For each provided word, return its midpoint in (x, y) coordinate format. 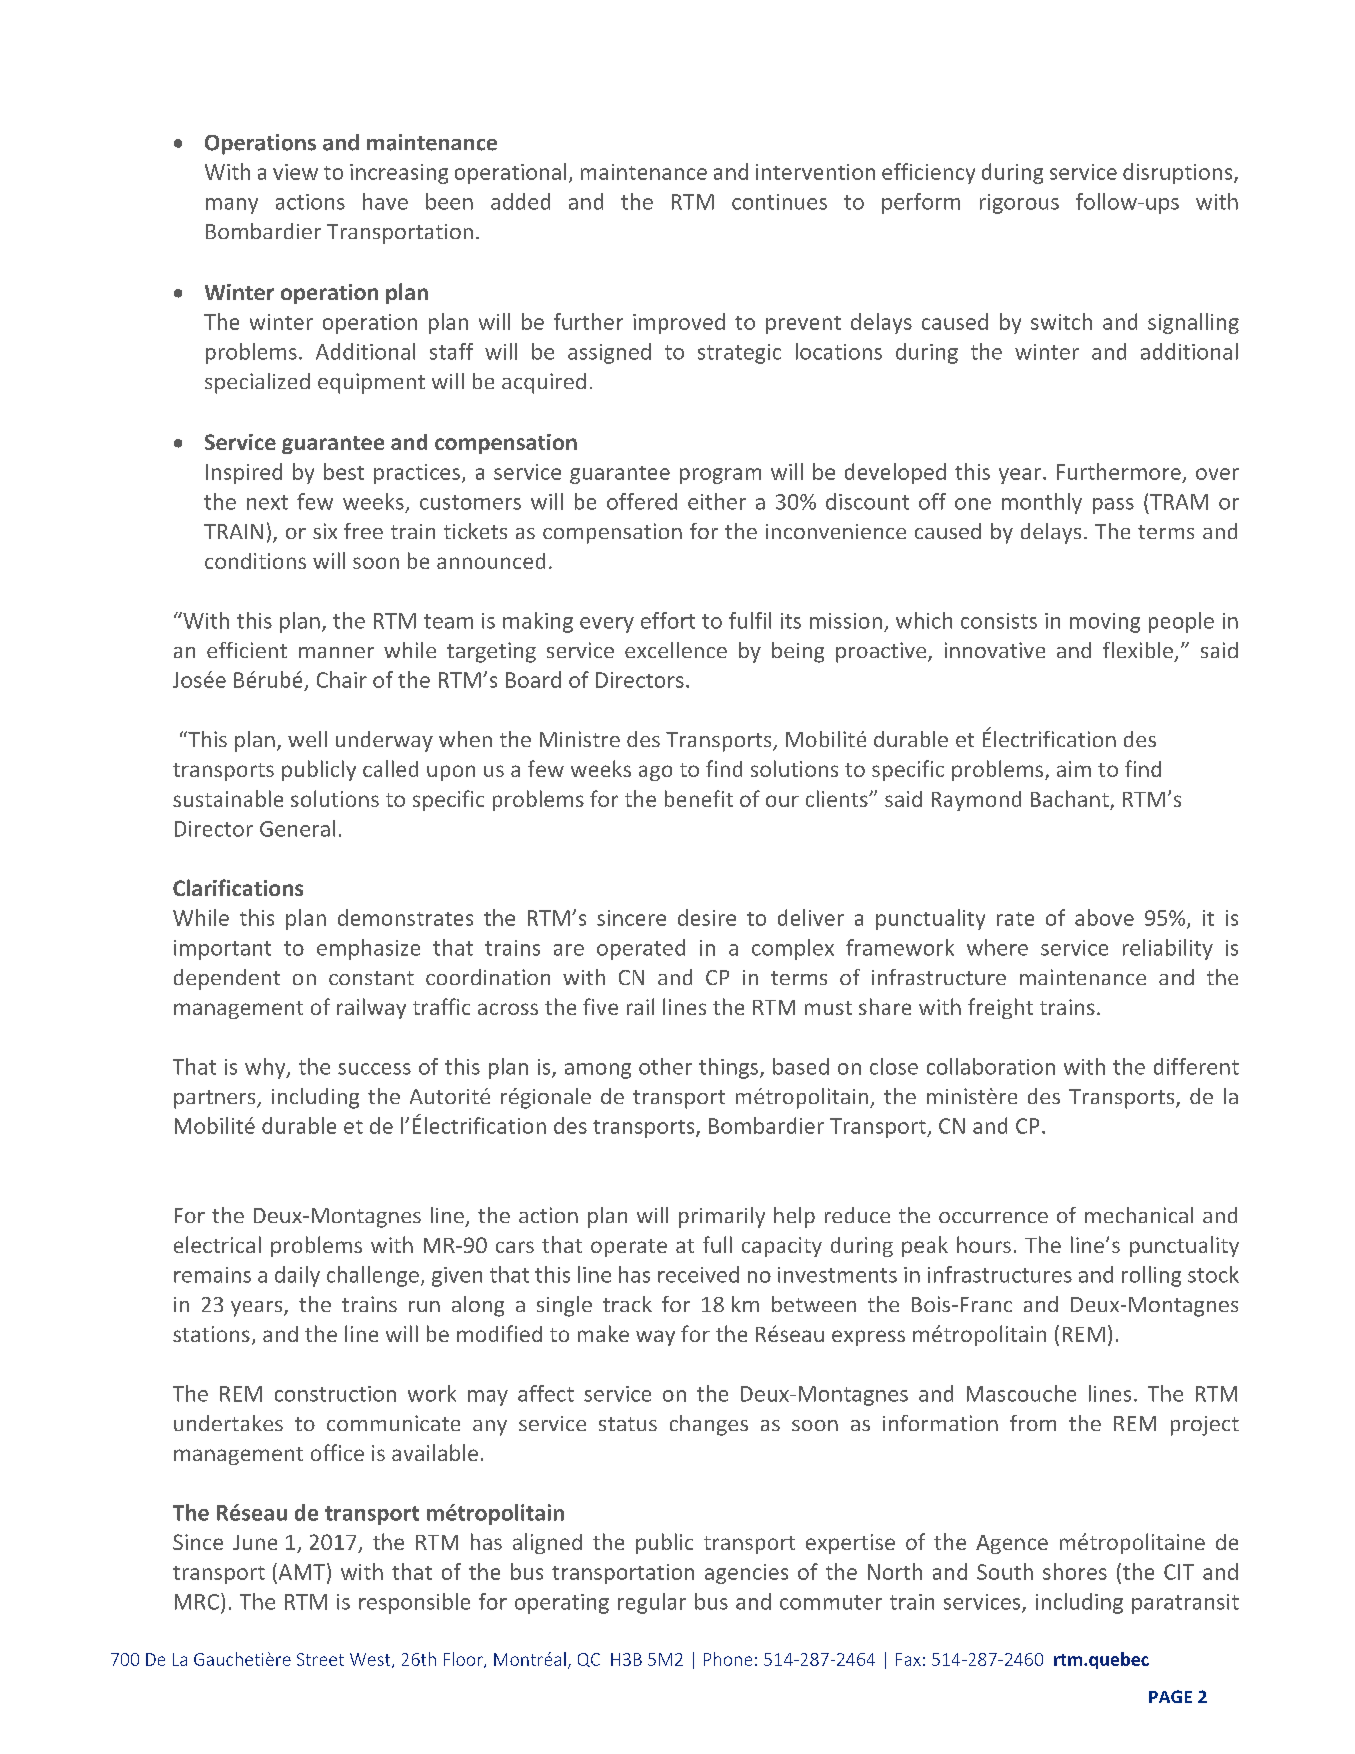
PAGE (1170, 1696)
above (1104, 917)
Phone (728, 1659)
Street (320, 1659)
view (295, 172)
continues (779, 202)
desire (707, 917)
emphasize (368, 949)
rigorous (1019, 204)
